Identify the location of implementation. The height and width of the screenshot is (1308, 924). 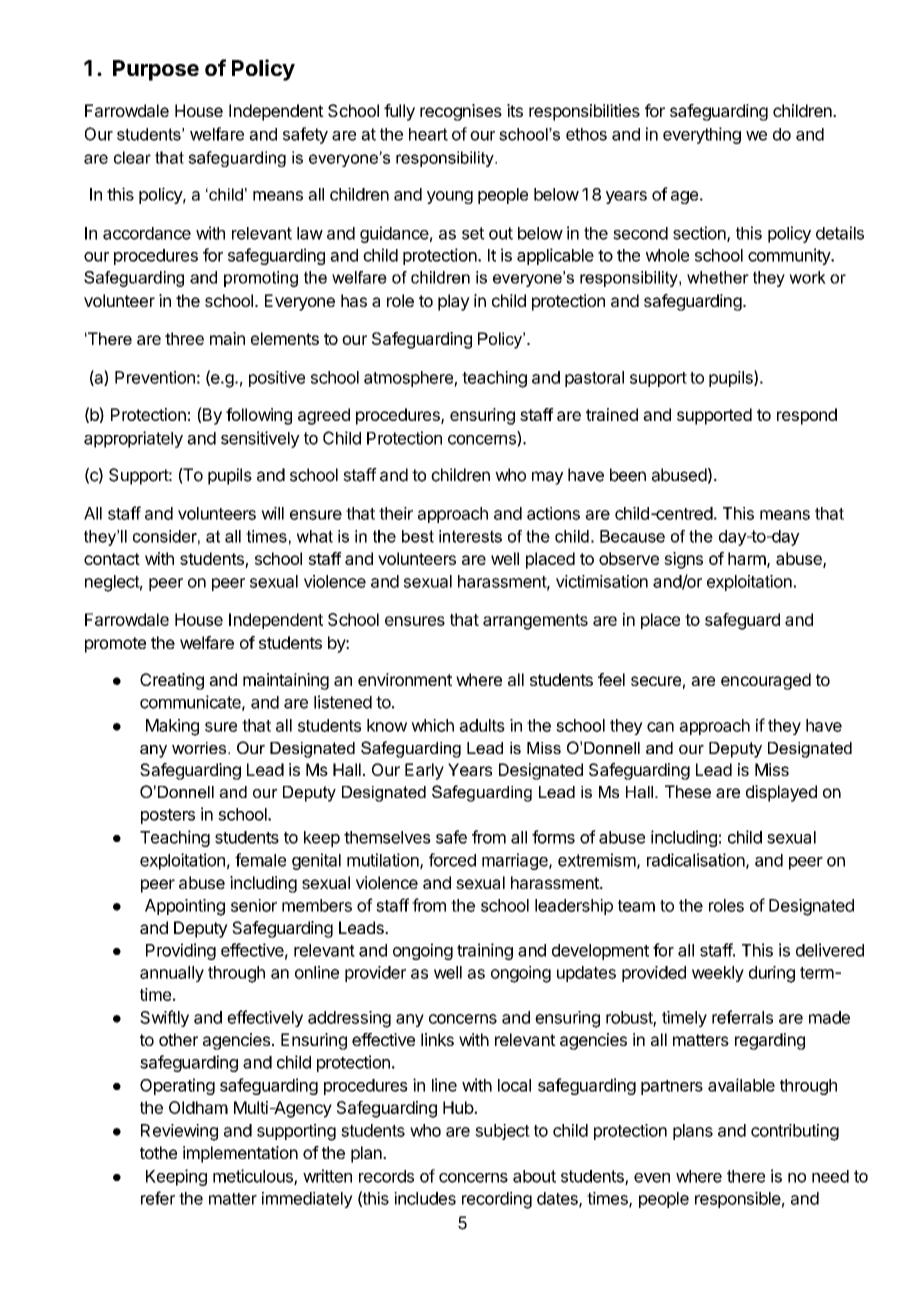
(240, 1154).
